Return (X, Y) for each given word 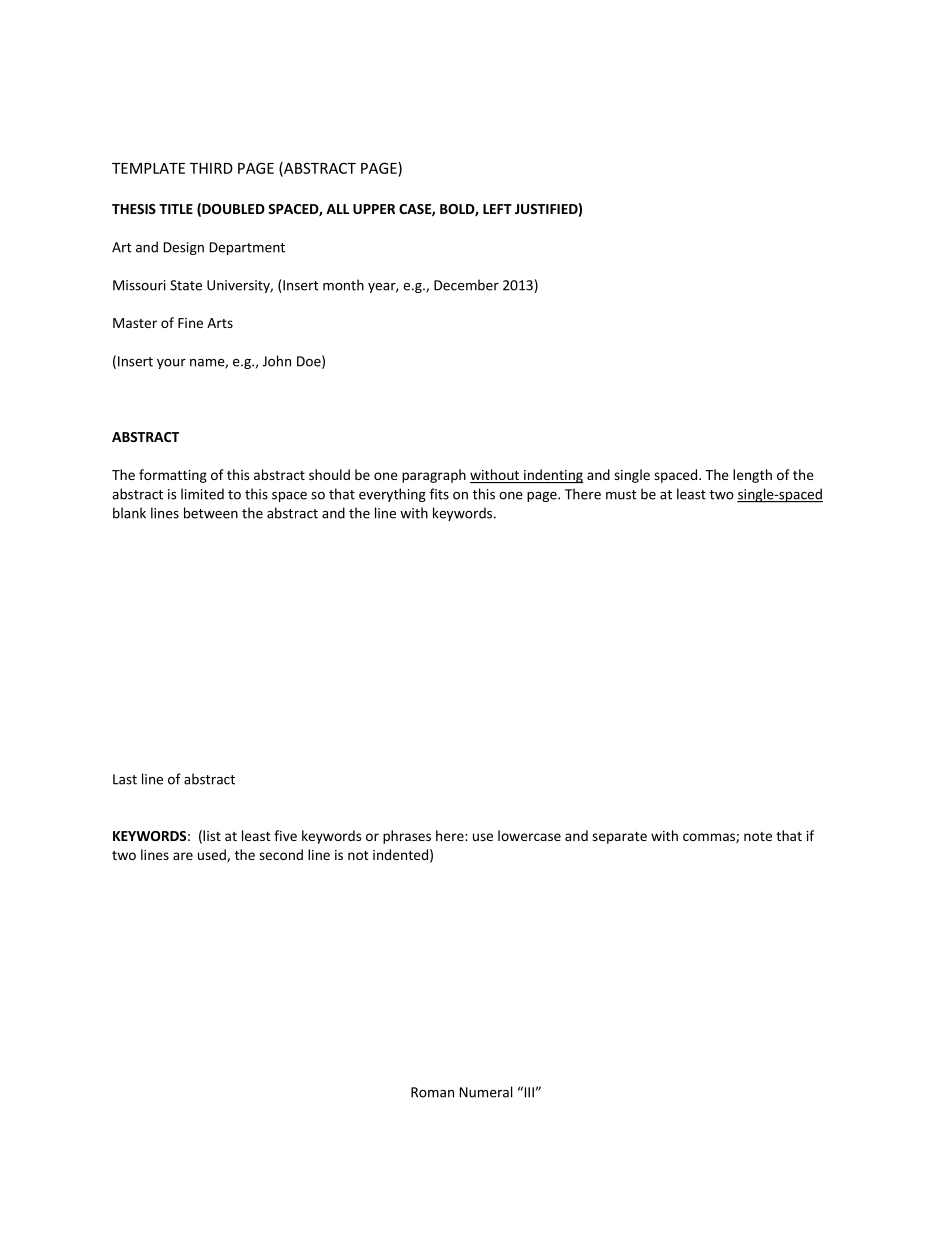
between (211, 513)
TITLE (176, 209)
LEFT (497, 209)
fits (439, 494)
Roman (432, 1092)
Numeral (486, 1092)
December (466, 285)
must (621, 495)
